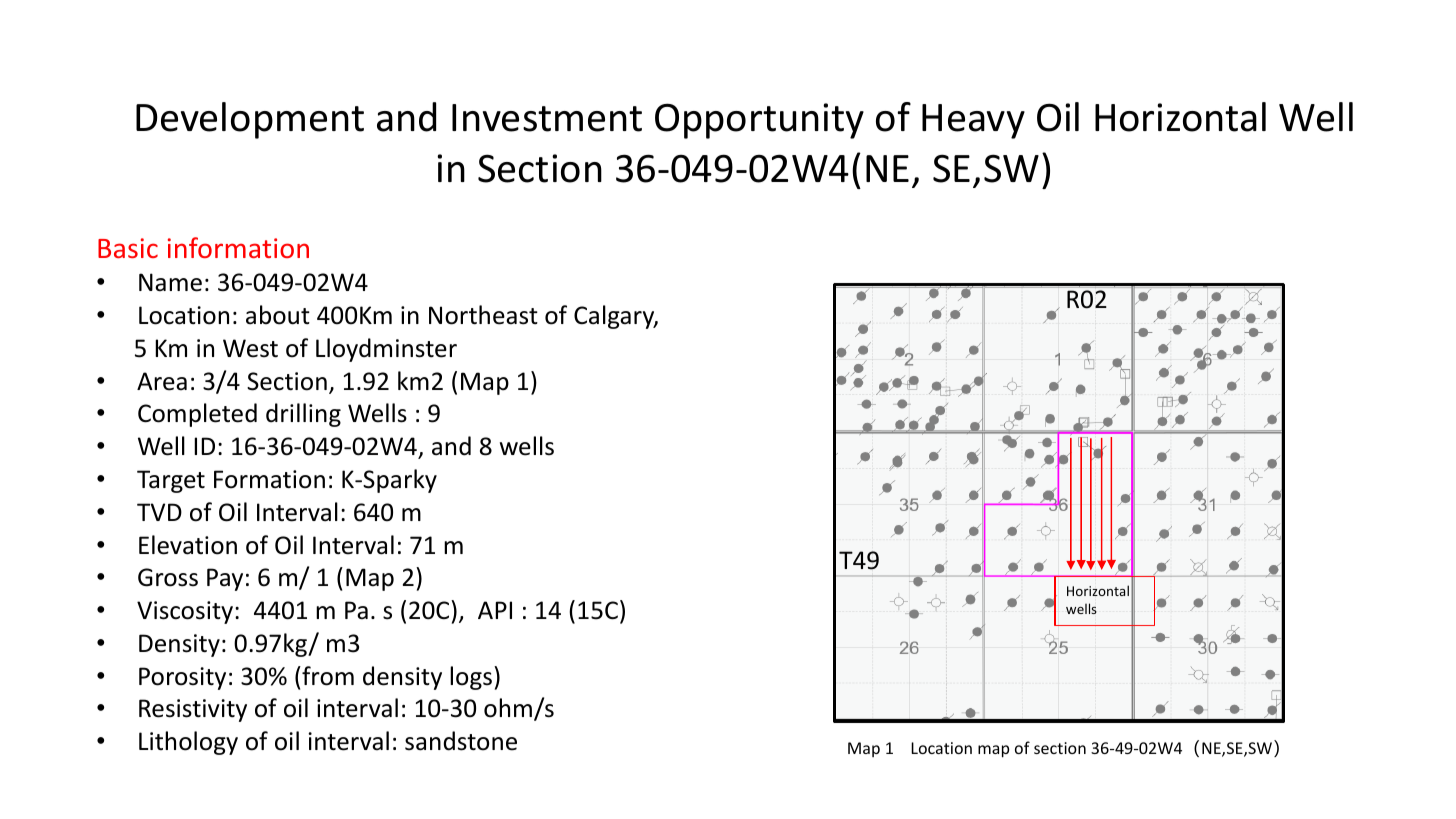 This screenshot has height=819, width=1456. Describe the element at coordinates (759, 121) in the screenshot. I see `Opportunity` at that location.
